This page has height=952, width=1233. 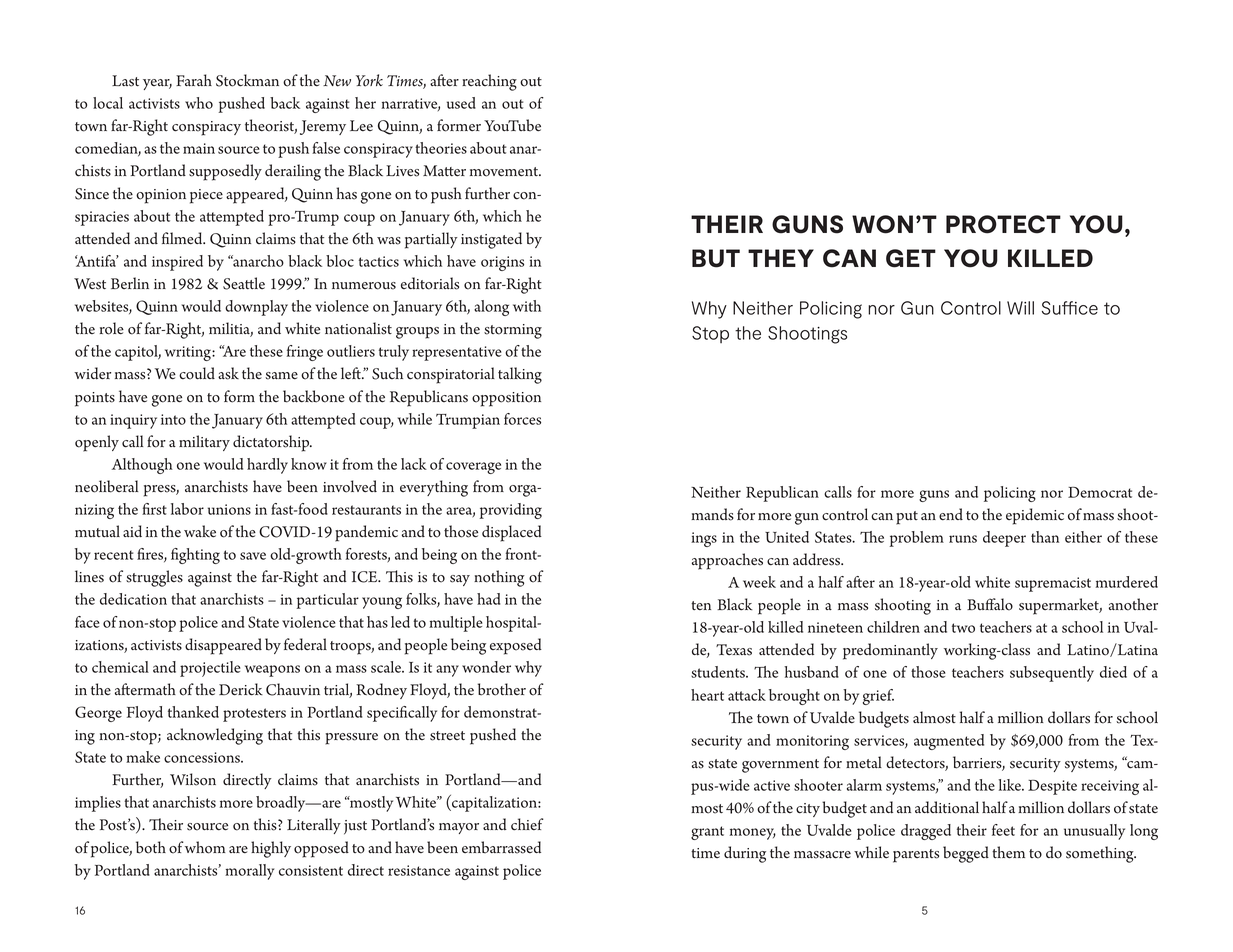 I want to click on whom, so click(x=205, y=847).
